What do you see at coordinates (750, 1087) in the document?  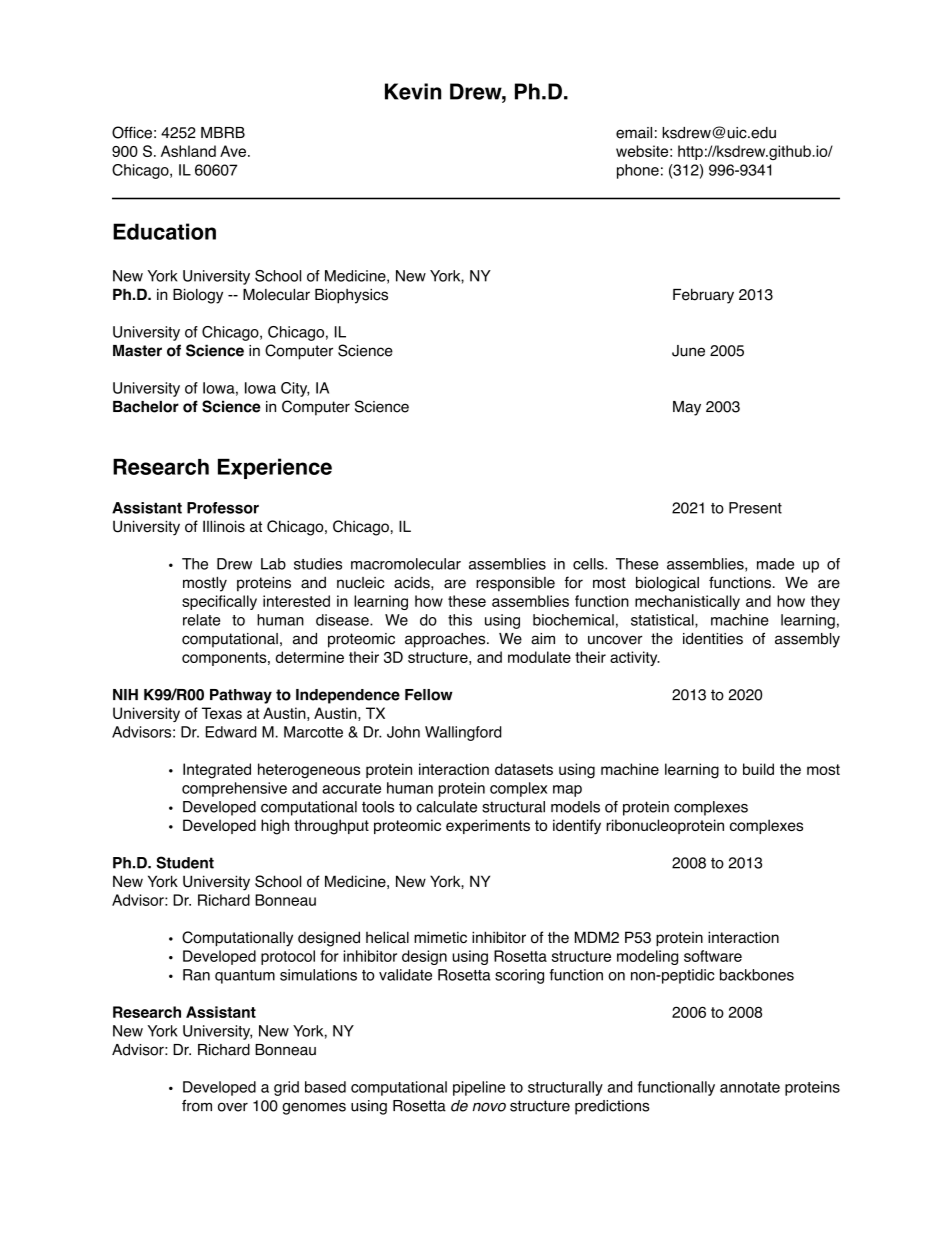 I see `annotate` at bounding box center [750, 1087].
